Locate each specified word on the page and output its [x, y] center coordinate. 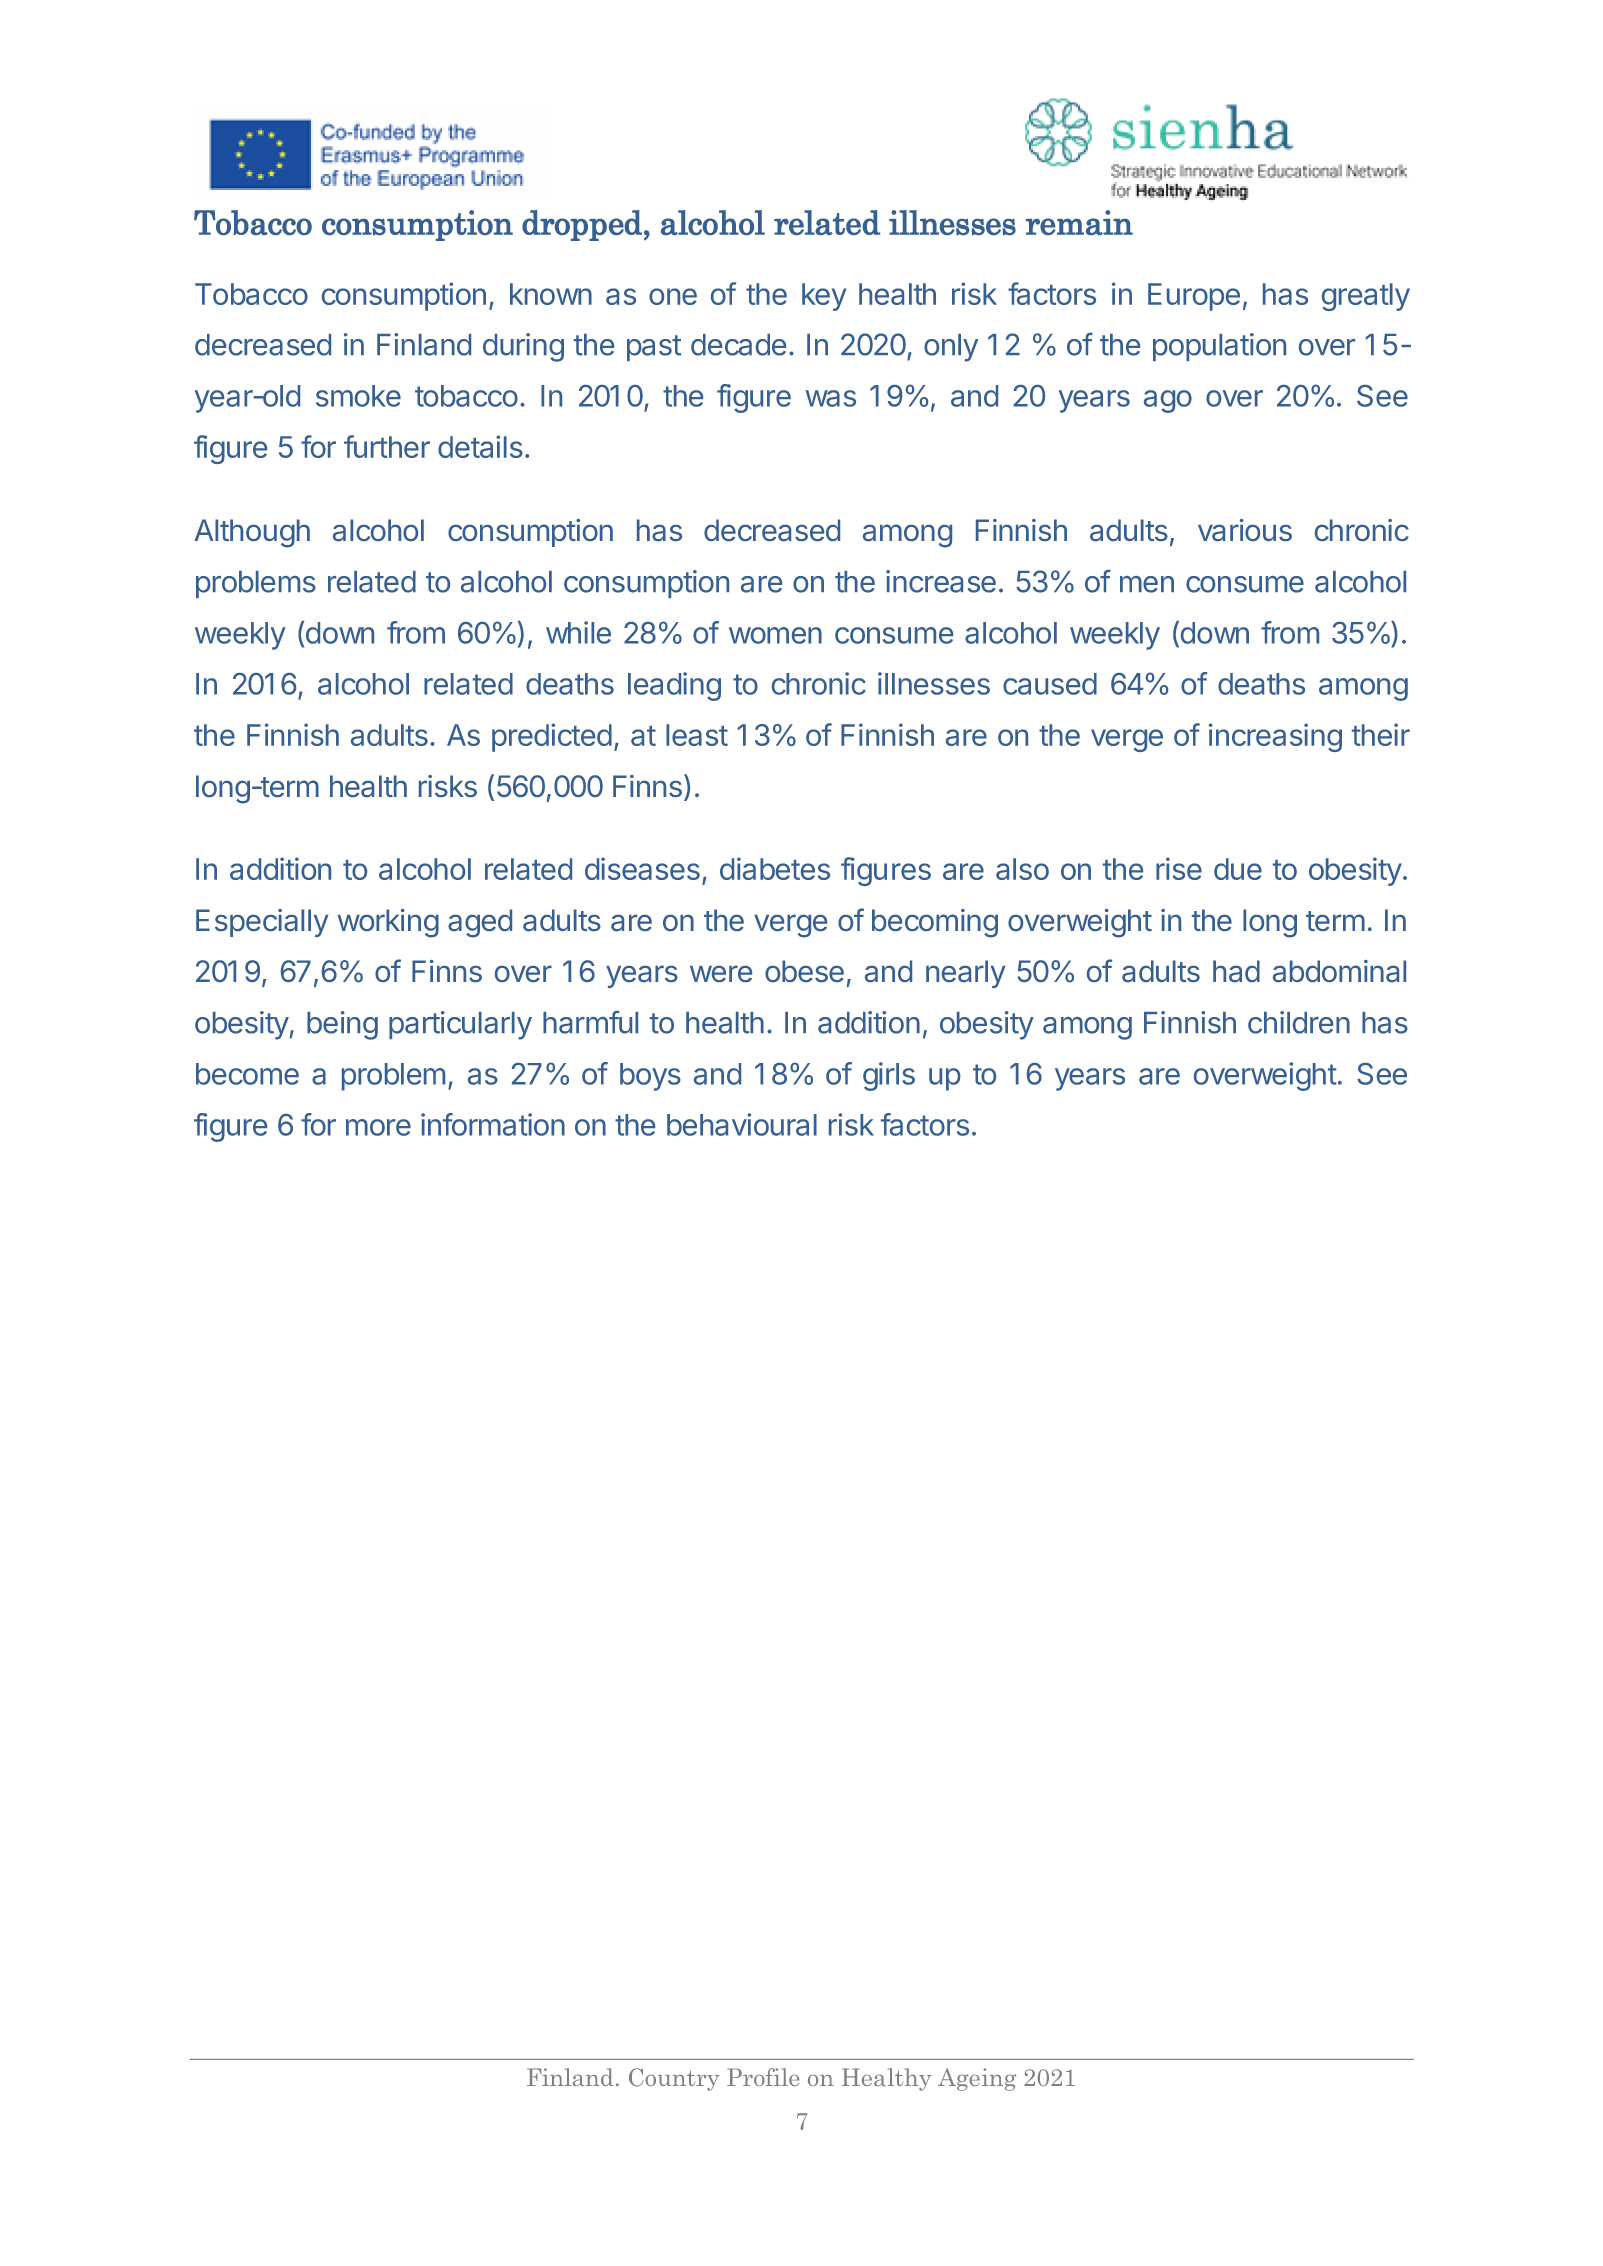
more [378, 1127]
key [824, 297]
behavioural [742, 1124]
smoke [358, 396]
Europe [1194, 297]
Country [674, 2079]
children [1299, 1022]
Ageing [977, 2079]
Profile [763, 2077]
